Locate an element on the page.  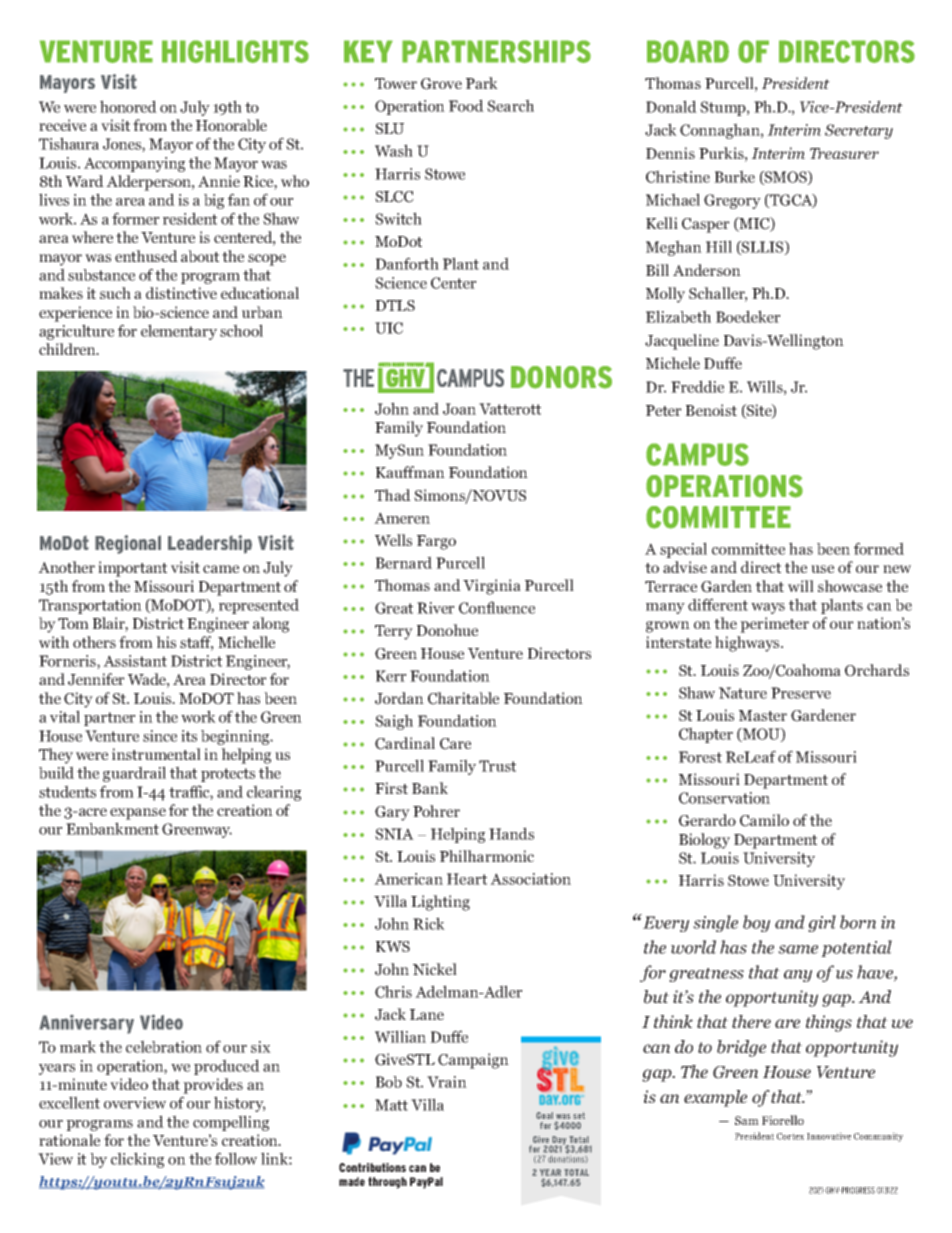
clicking is located at coordinates (137, 1160).
